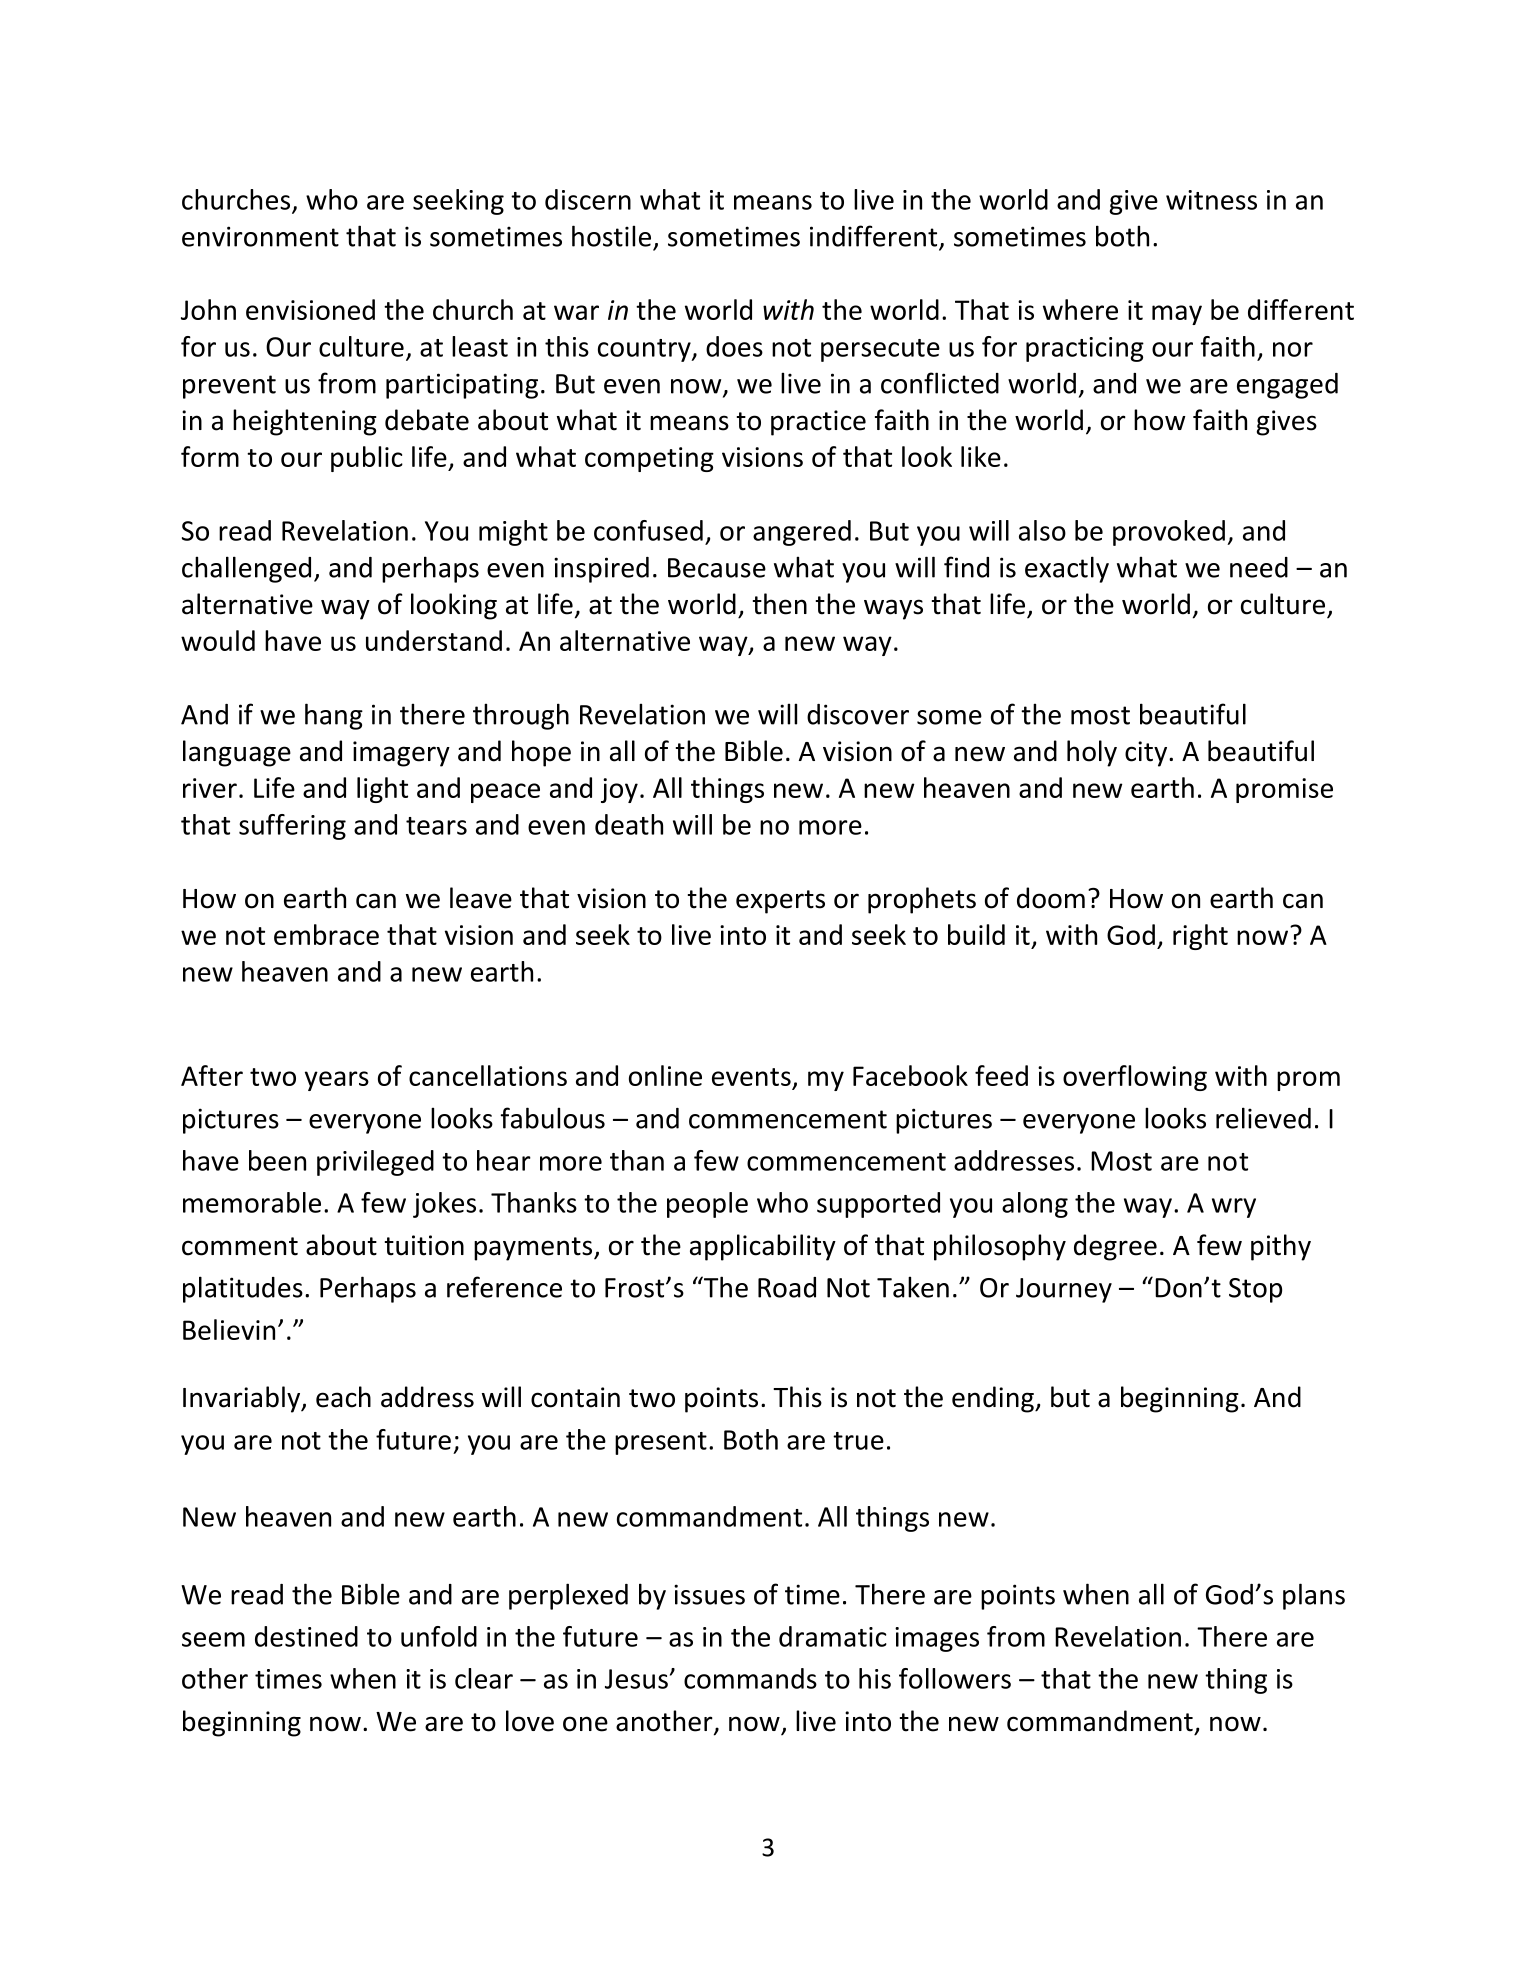 The image size is (1536, 1988). What do you see at coordinates (375, 1163) in the image?
I see `privileged` at bounding box center [375, 1163].
